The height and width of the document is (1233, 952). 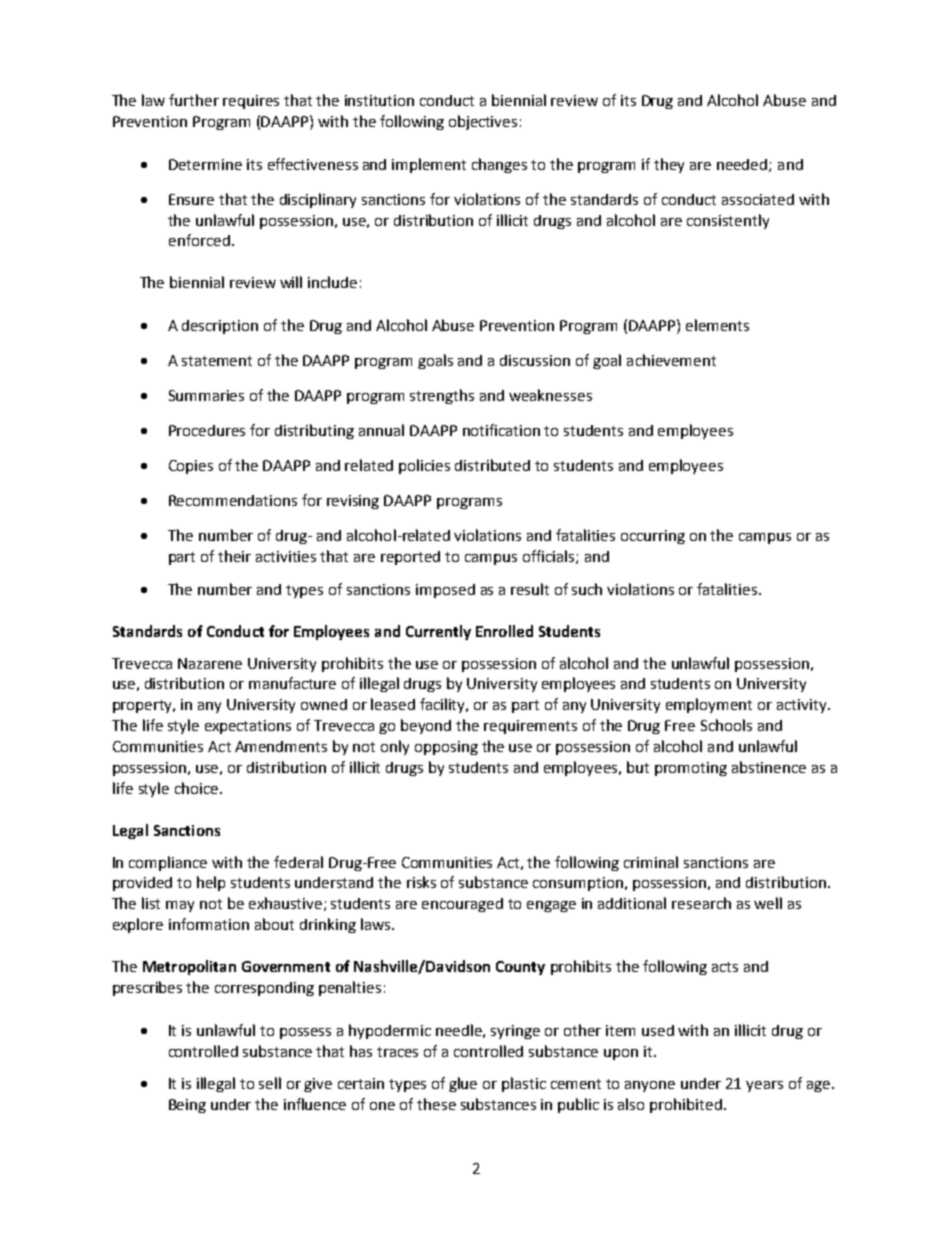 I want to click on achievement, so click(x=671, y=360).
